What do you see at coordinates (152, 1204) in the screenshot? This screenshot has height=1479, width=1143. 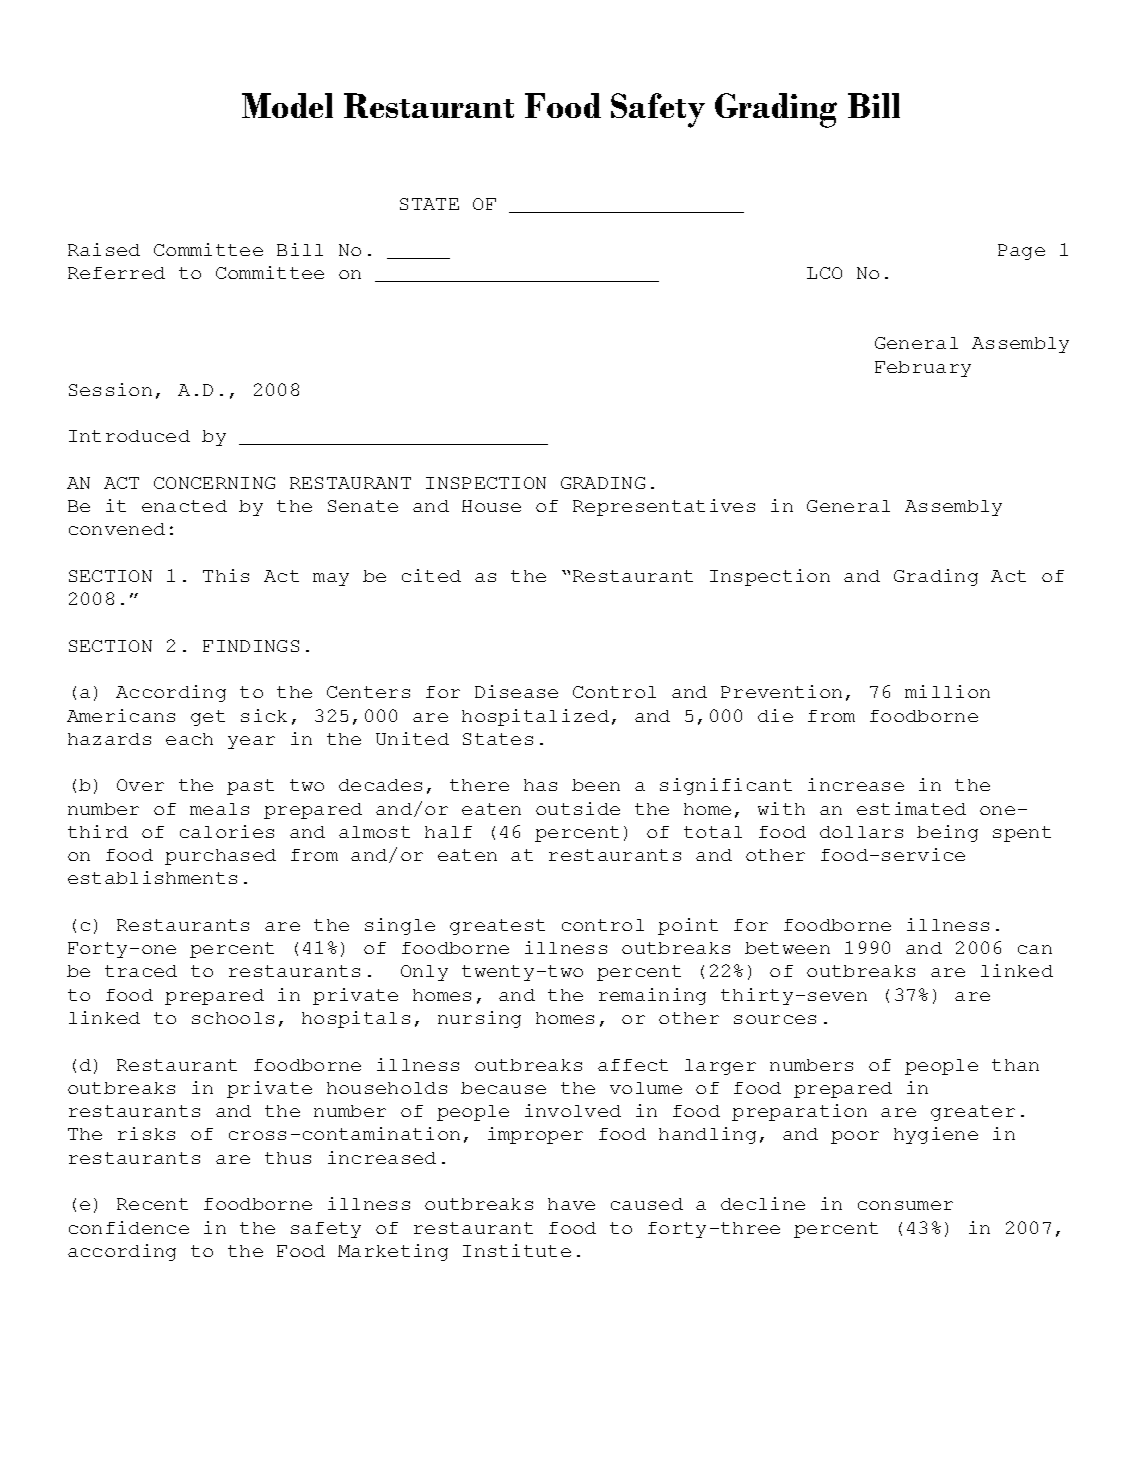 I see `Recent` at bounding box center [152, 1204].
